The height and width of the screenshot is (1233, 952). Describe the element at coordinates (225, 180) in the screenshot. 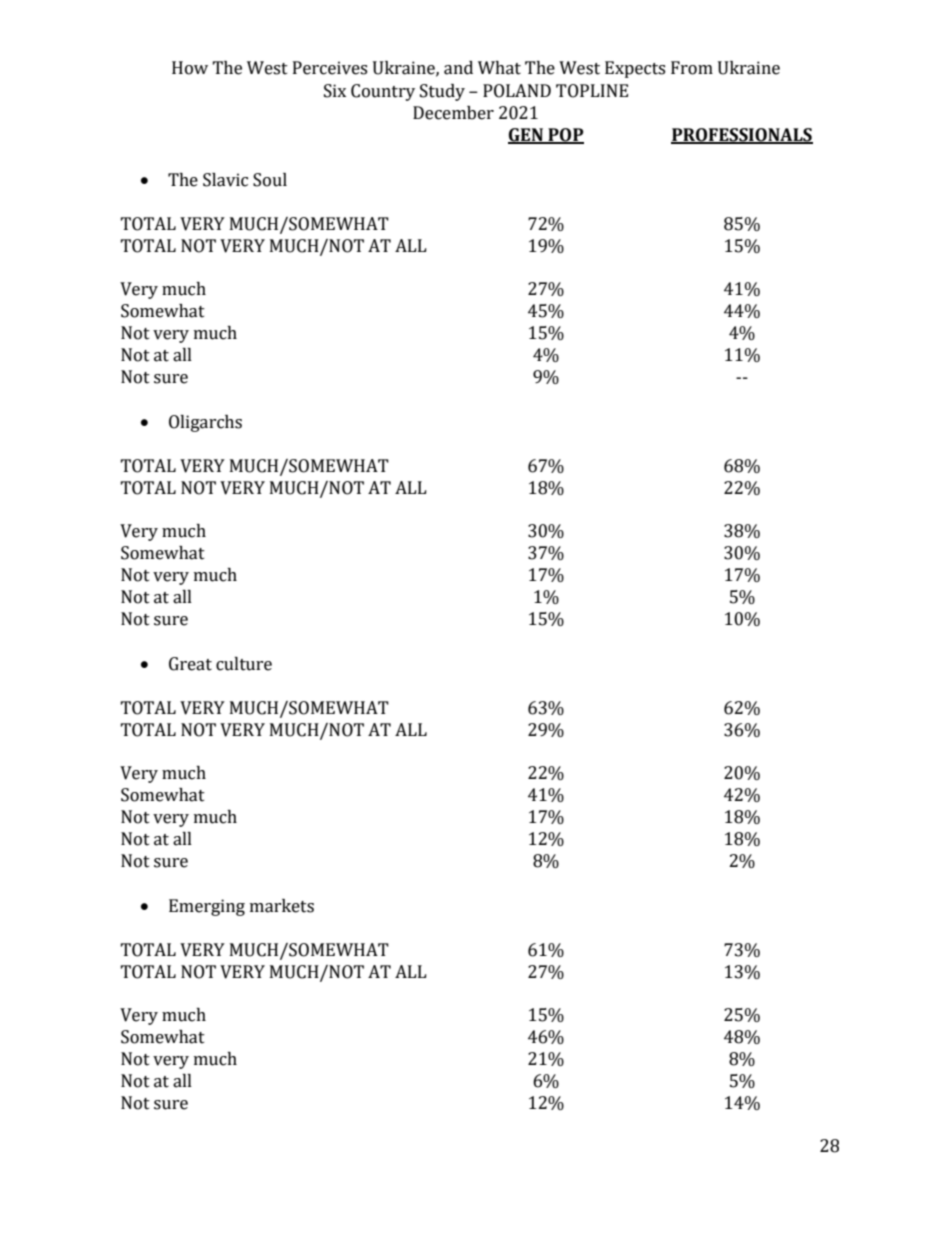

I see `Slavic` at that location.
